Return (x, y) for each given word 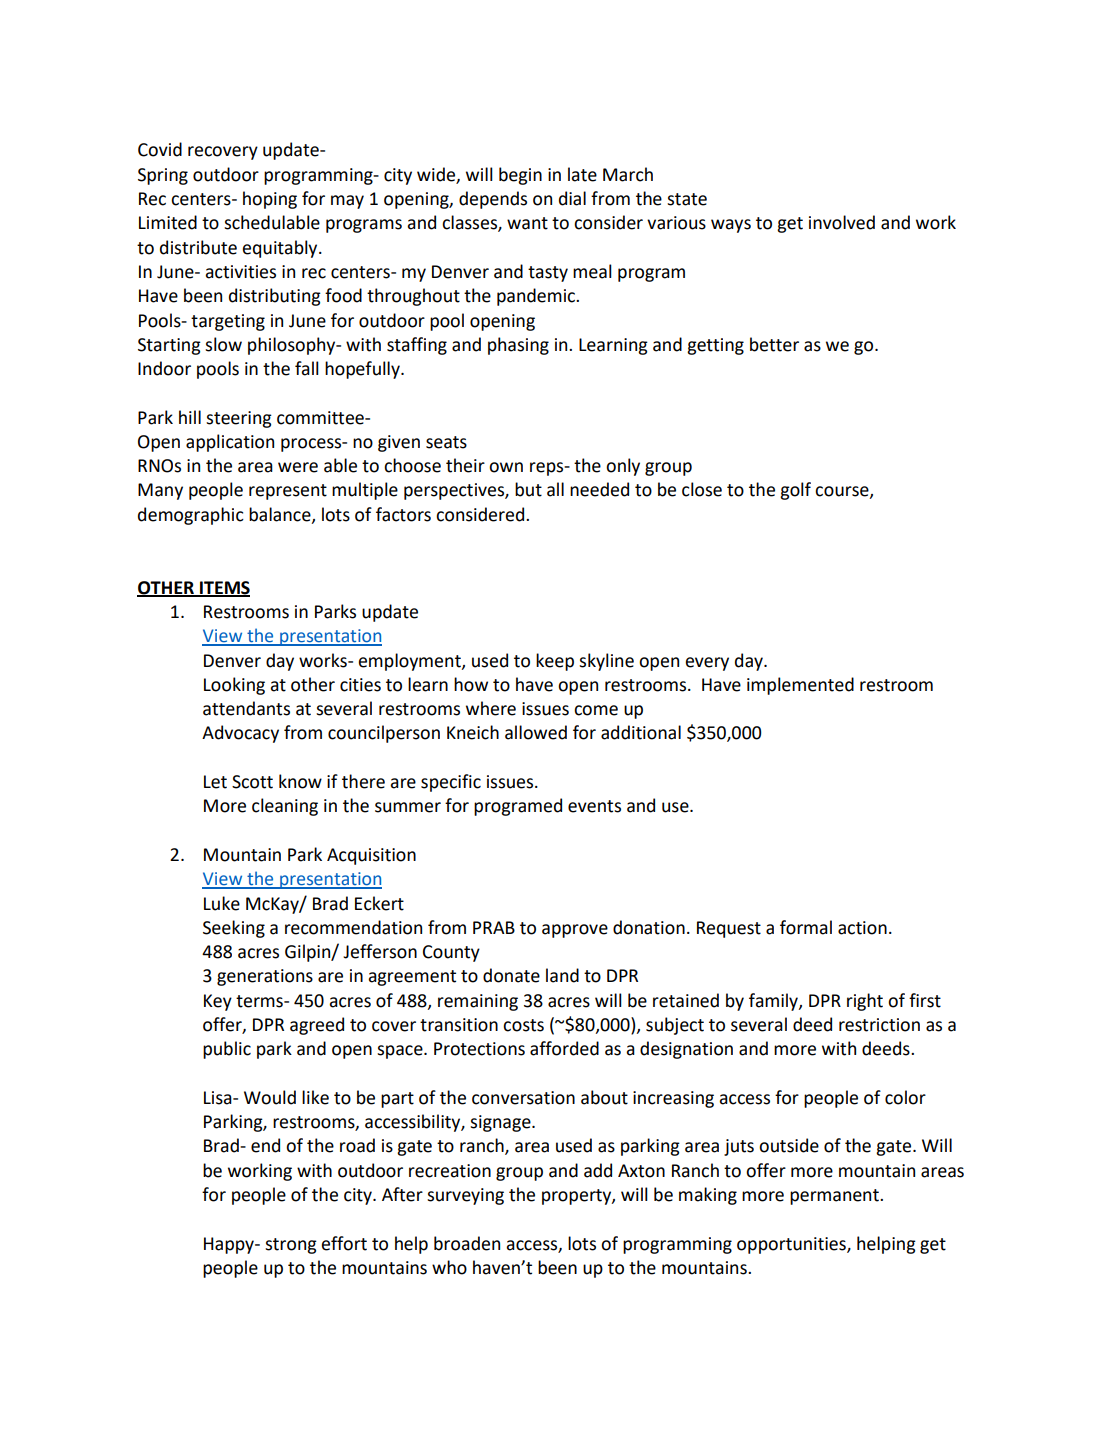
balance (281, 515)
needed (599, 489)
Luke (222, 903)
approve (575, 931)
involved (842, 222)
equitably (281, 249)
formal (806, 927)
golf (795, 491)
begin (520, 176)
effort (344, 1243)
